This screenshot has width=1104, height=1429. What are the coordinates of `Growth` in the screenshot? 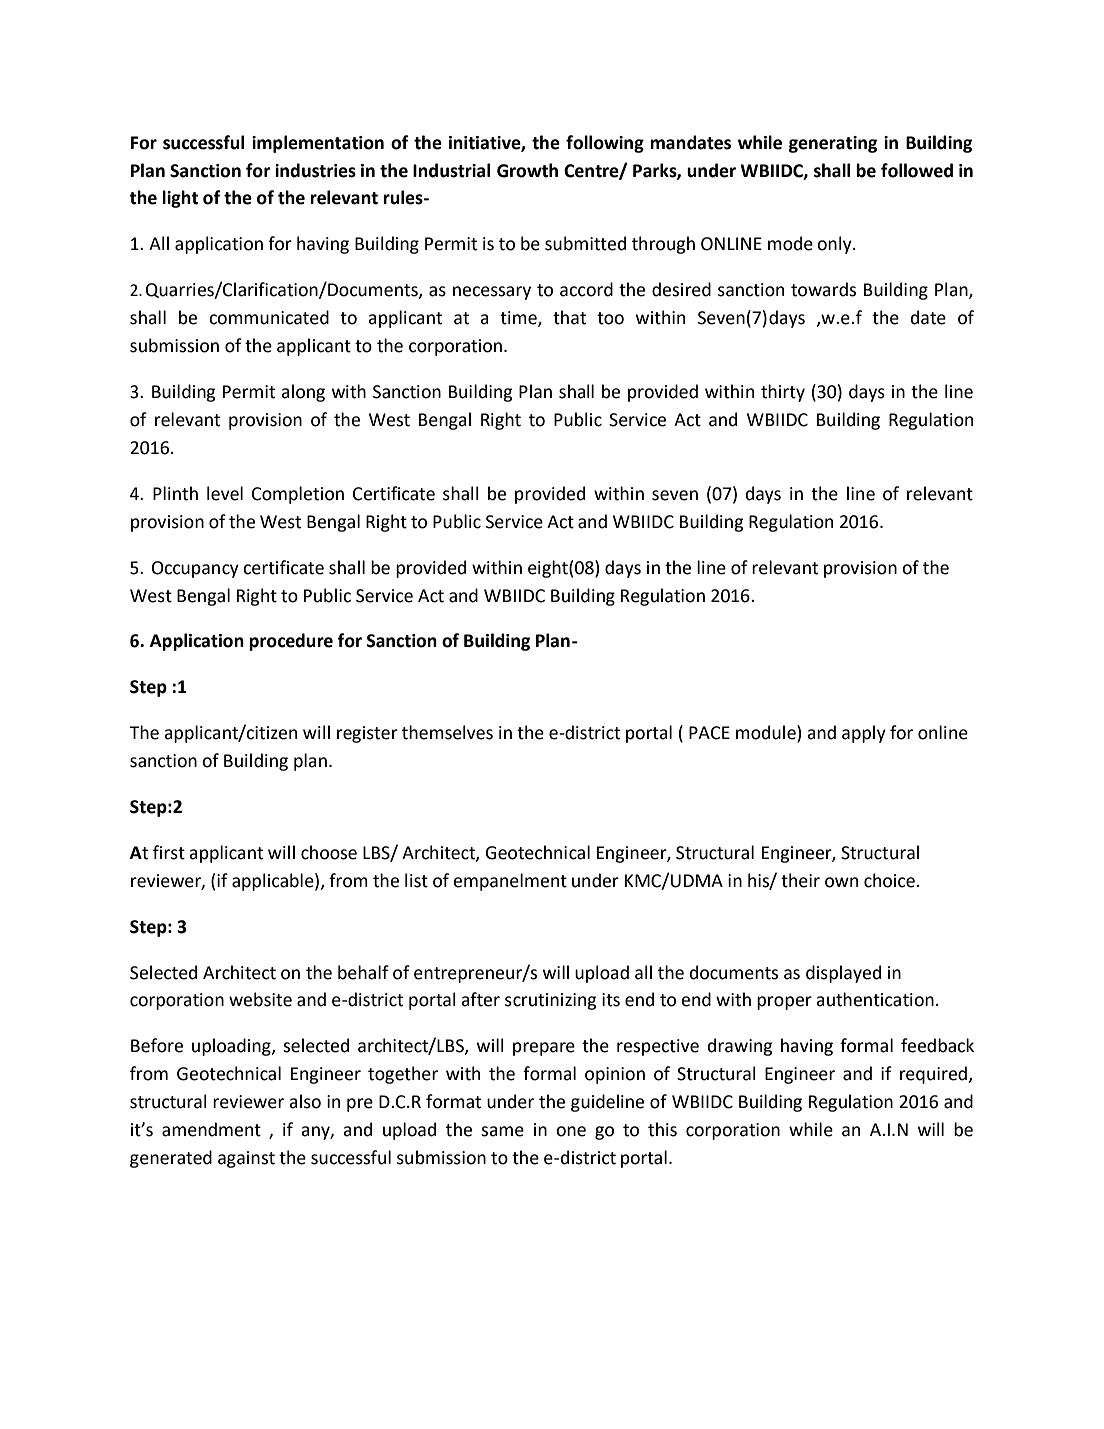 It's located at (527, 170).
